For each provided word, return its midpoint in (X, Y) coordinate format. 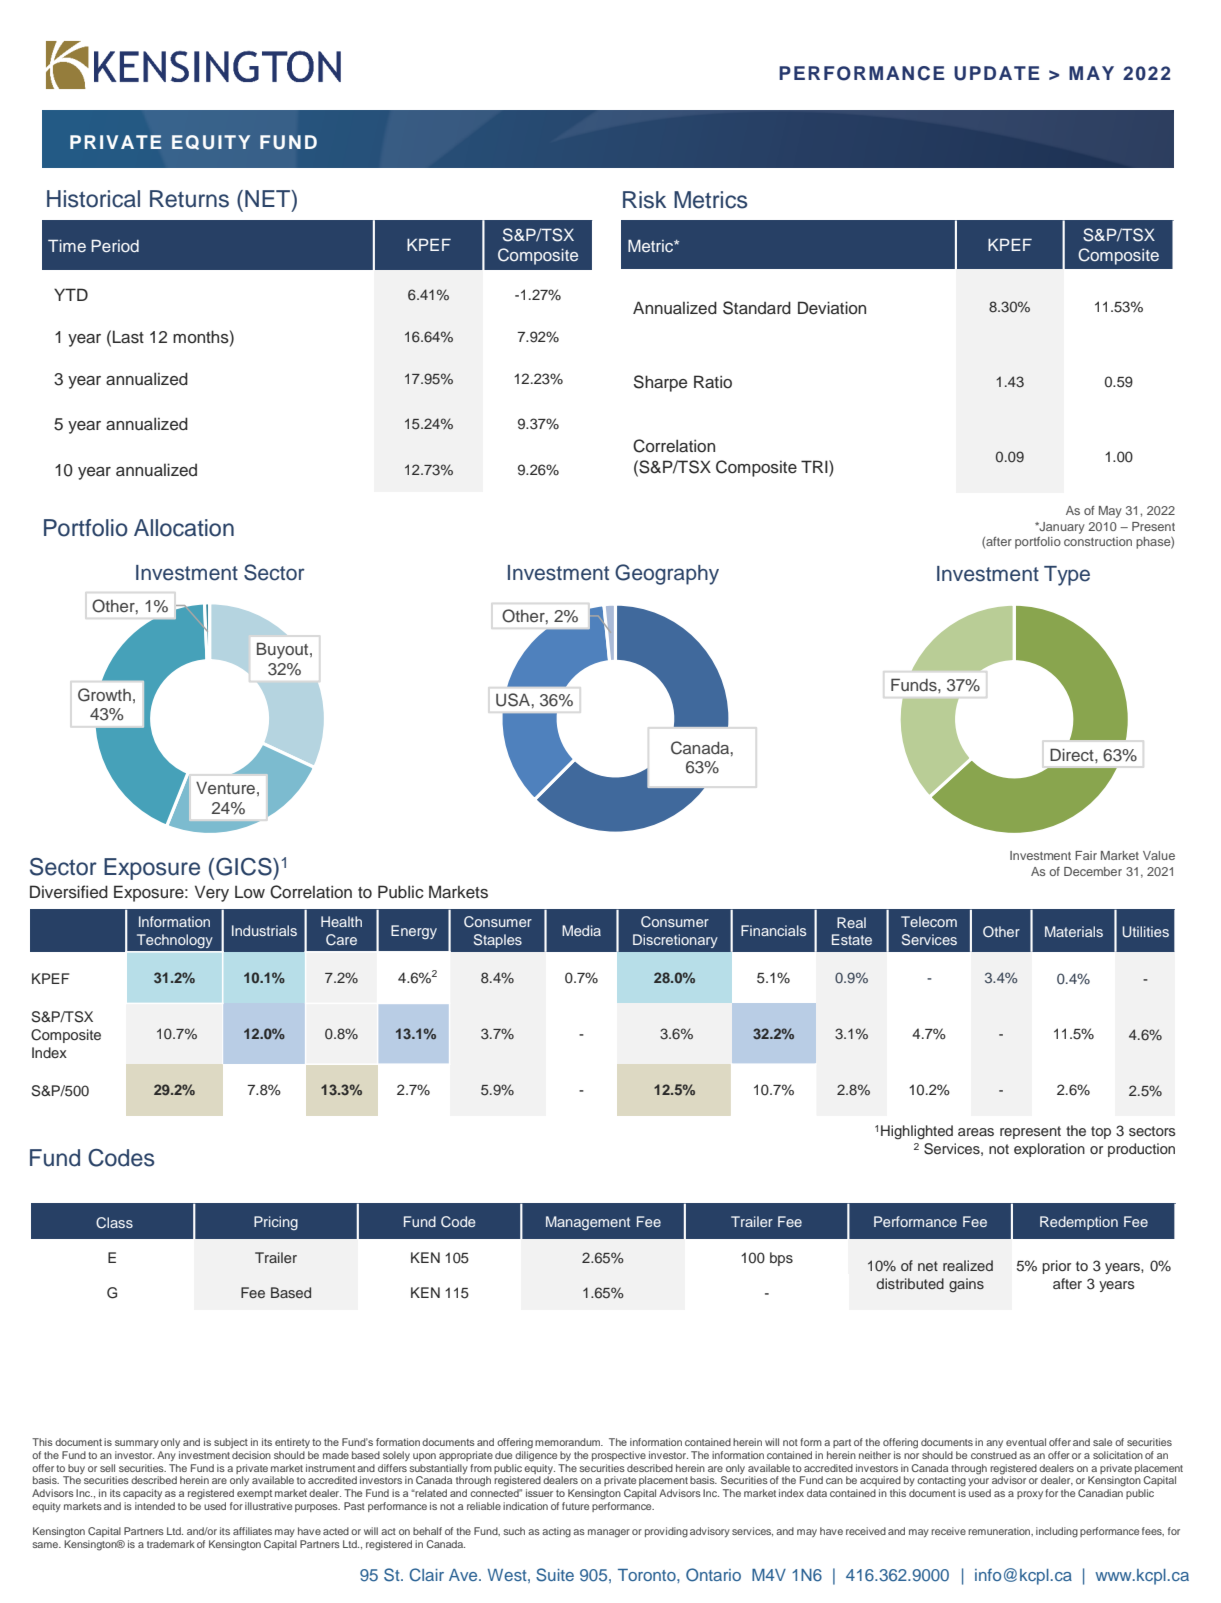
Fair (1086, 855)
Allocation (184, 528)
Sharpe (660, 383)
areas (976, 1132)
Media (581, 930)
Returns (189, 199)
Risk (644, 200)
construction (1098, 541)
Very (212, 893)
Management (588, 1223)
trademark (171, 1544)
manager (609, 1533)
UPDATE (997, 73)
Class (114, 1223)
